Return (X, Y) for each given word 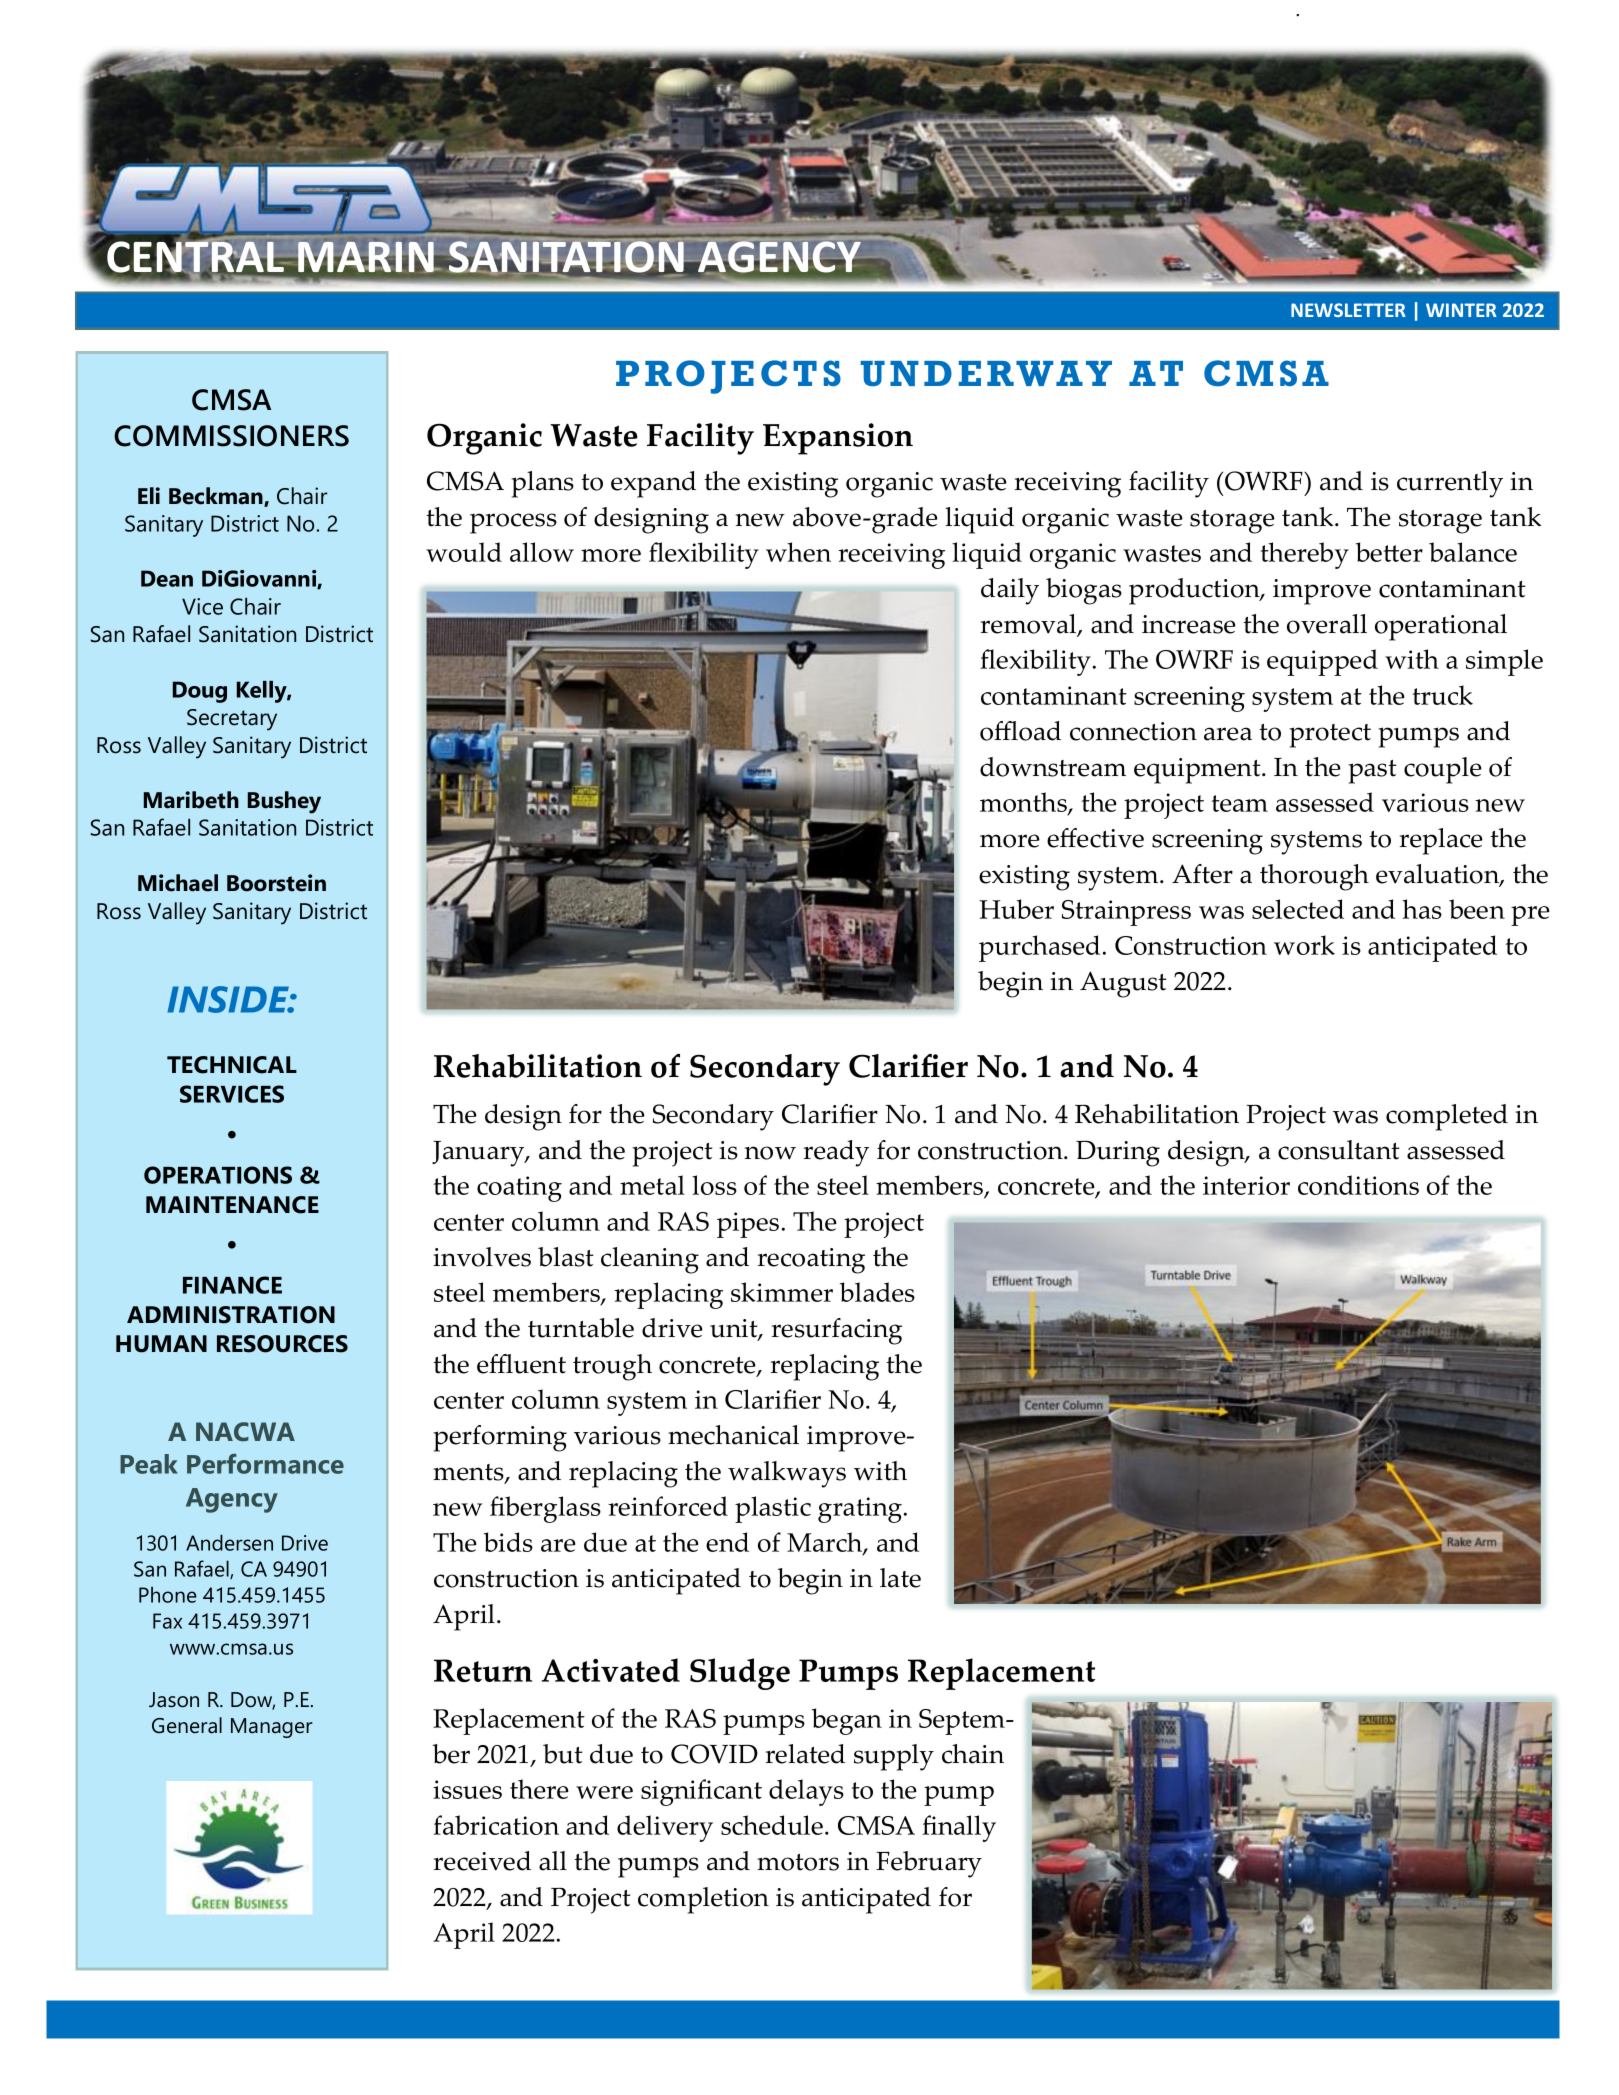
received (482, 1861)
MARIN (367, 256)
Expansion (838, 439)
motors (798, 1862)
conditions (1358, 1185)
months (1024, 803)
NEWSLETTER (1348, 310)
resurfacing (837, 1331)
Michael (178, 883)
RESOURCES (282, 1344)
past (1372, 772)
